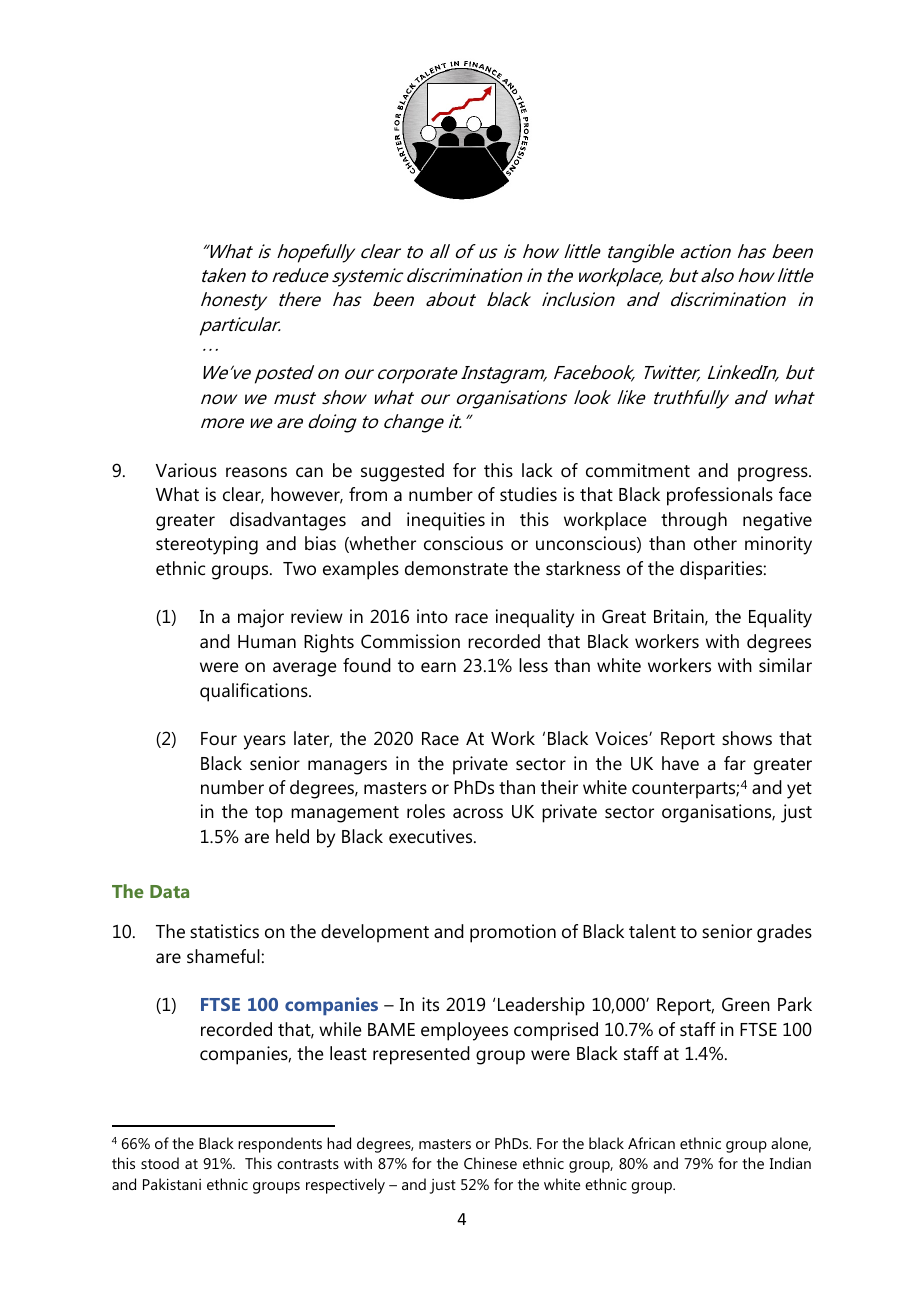 The width and height of the image is (924, 1308). Describe the element at coordinates (256, 472) in the image. I see `reasons` at that location.
